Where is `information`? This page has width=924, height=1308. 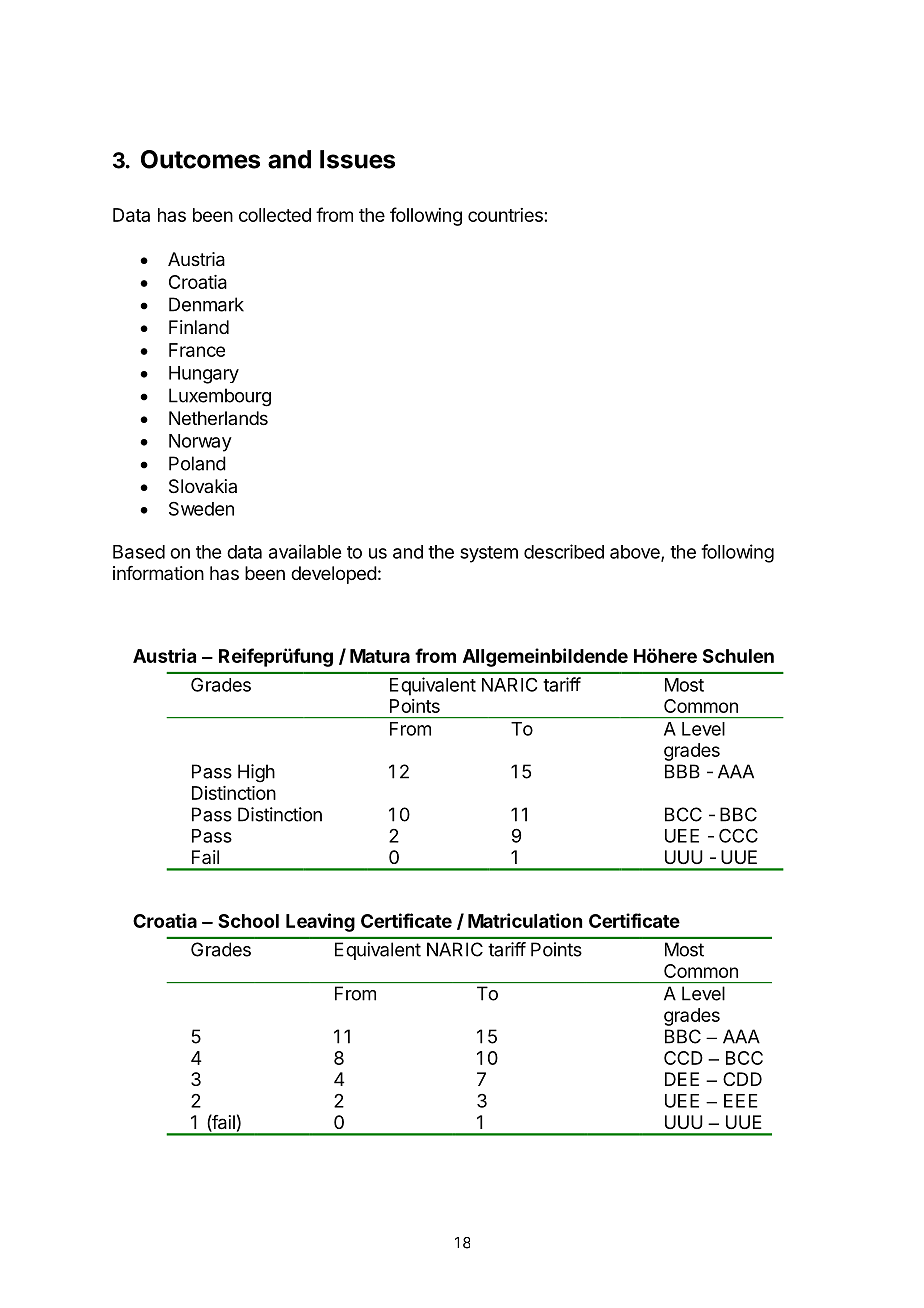 information is located at coordinates (158, 573).
